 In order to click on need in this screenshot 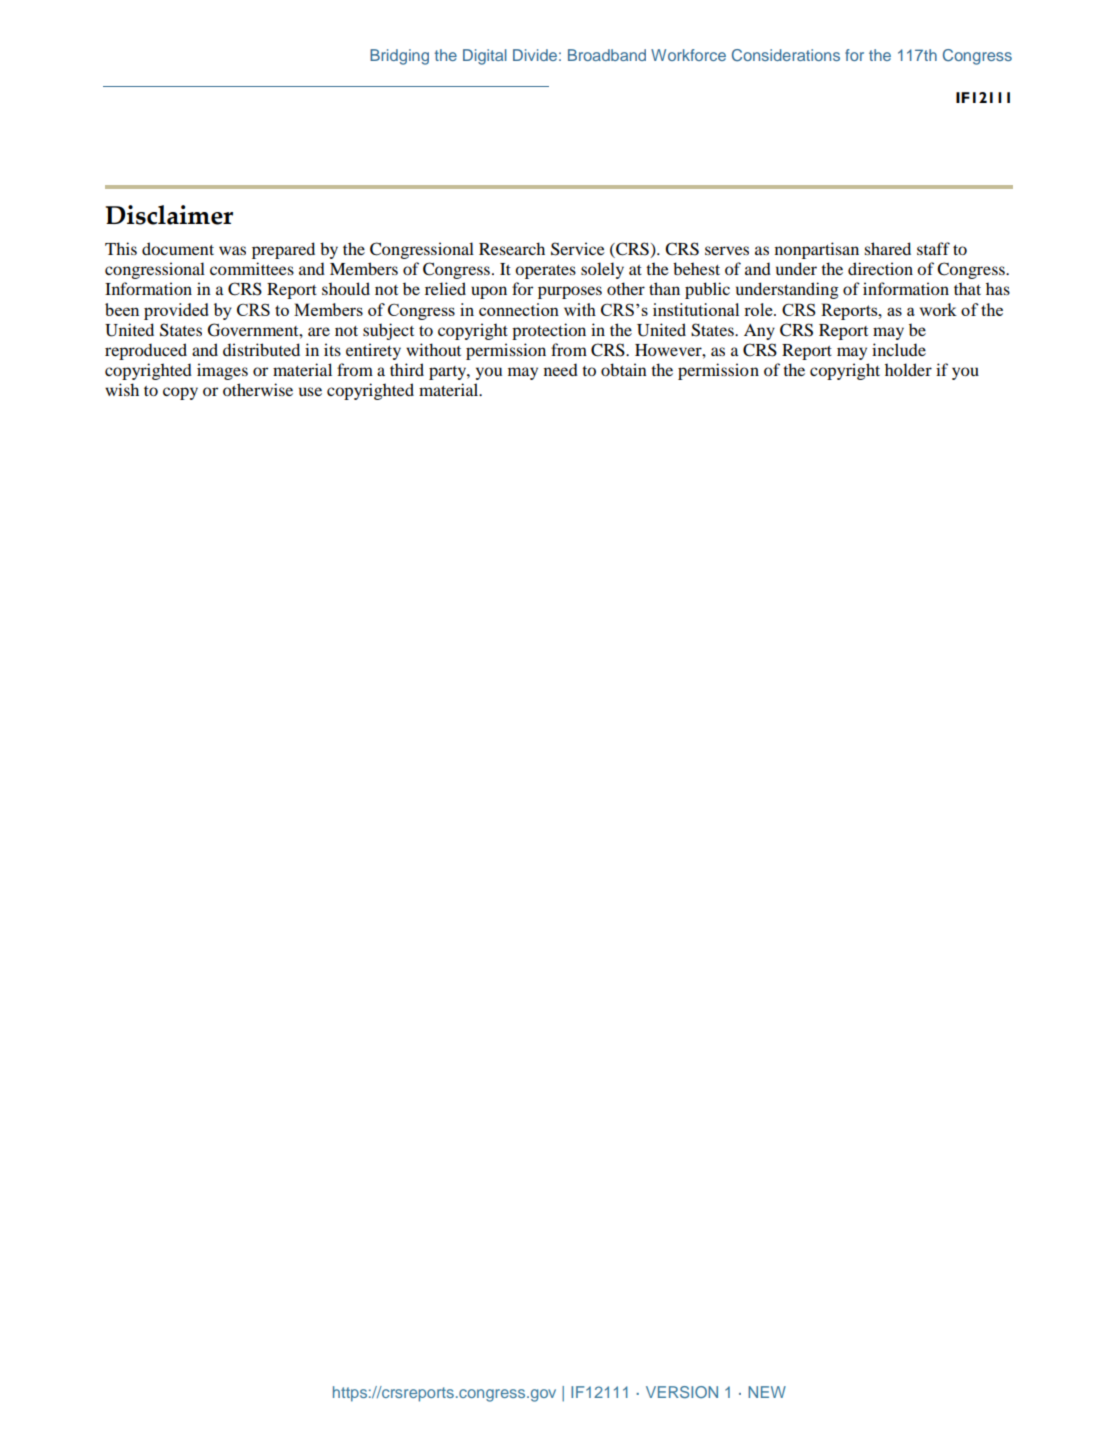, I will do `click(561, 369)`.
